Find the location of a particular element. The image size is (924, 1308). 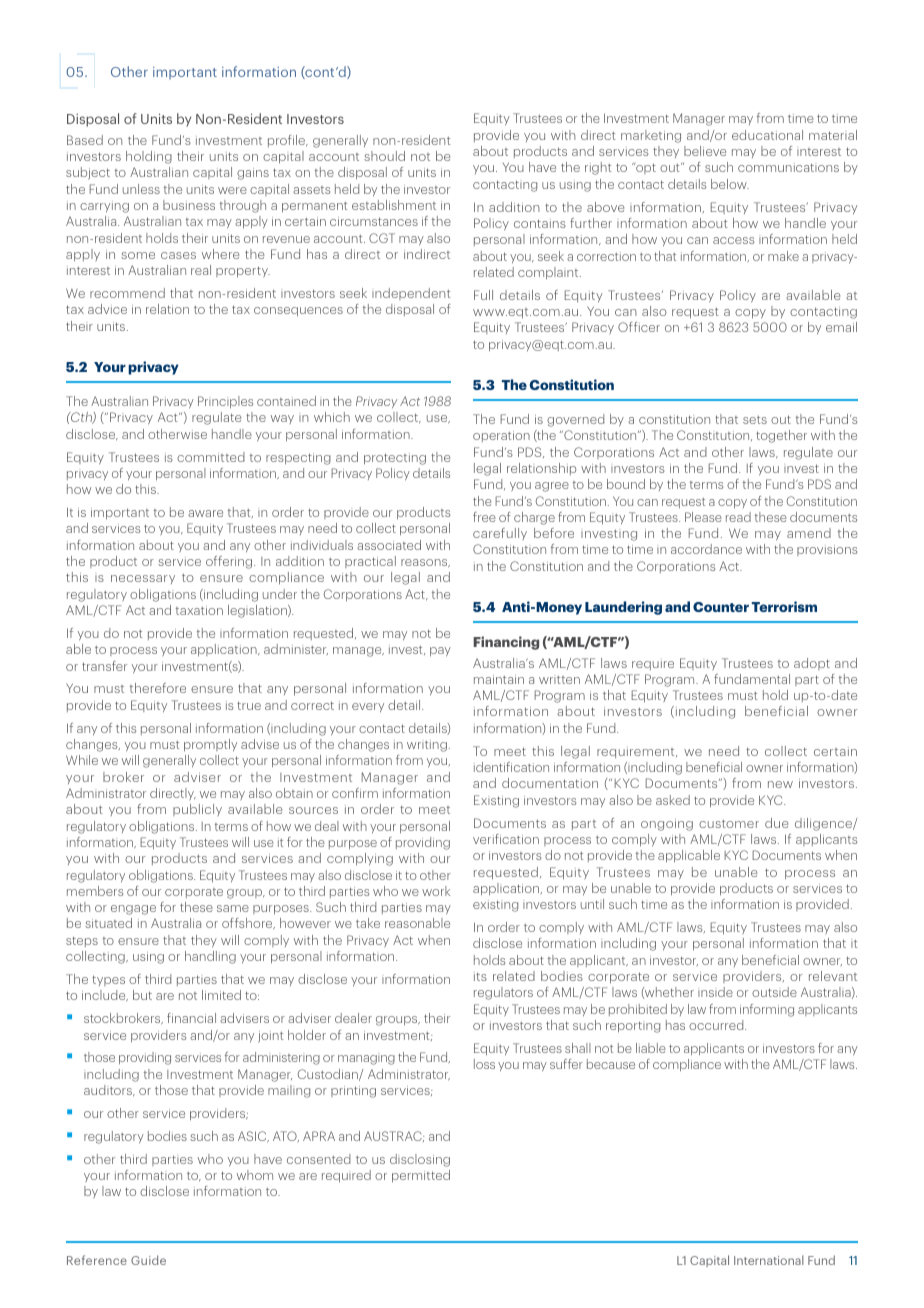

Guide is located at coordinates (148, 1260).
